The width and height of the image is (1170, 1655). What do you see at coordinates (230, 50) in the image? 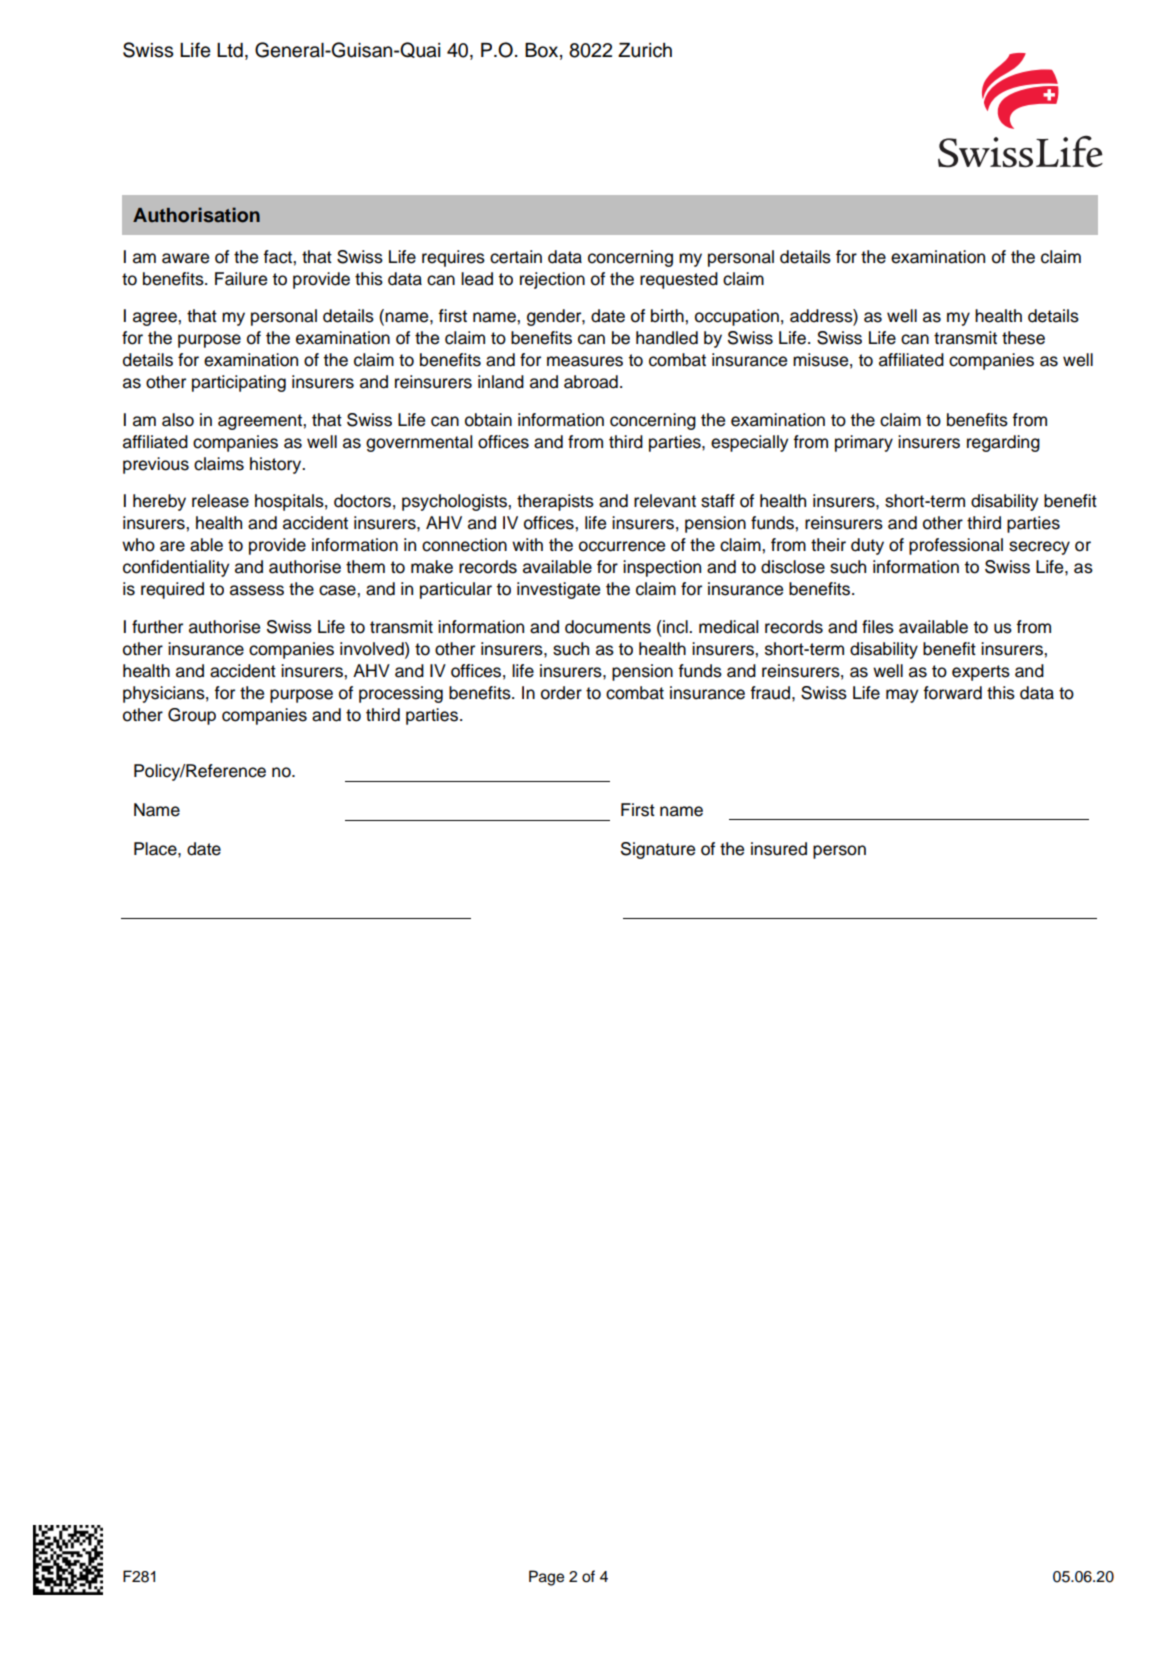
I see `Ltd` at bounding box center [230, 50].
